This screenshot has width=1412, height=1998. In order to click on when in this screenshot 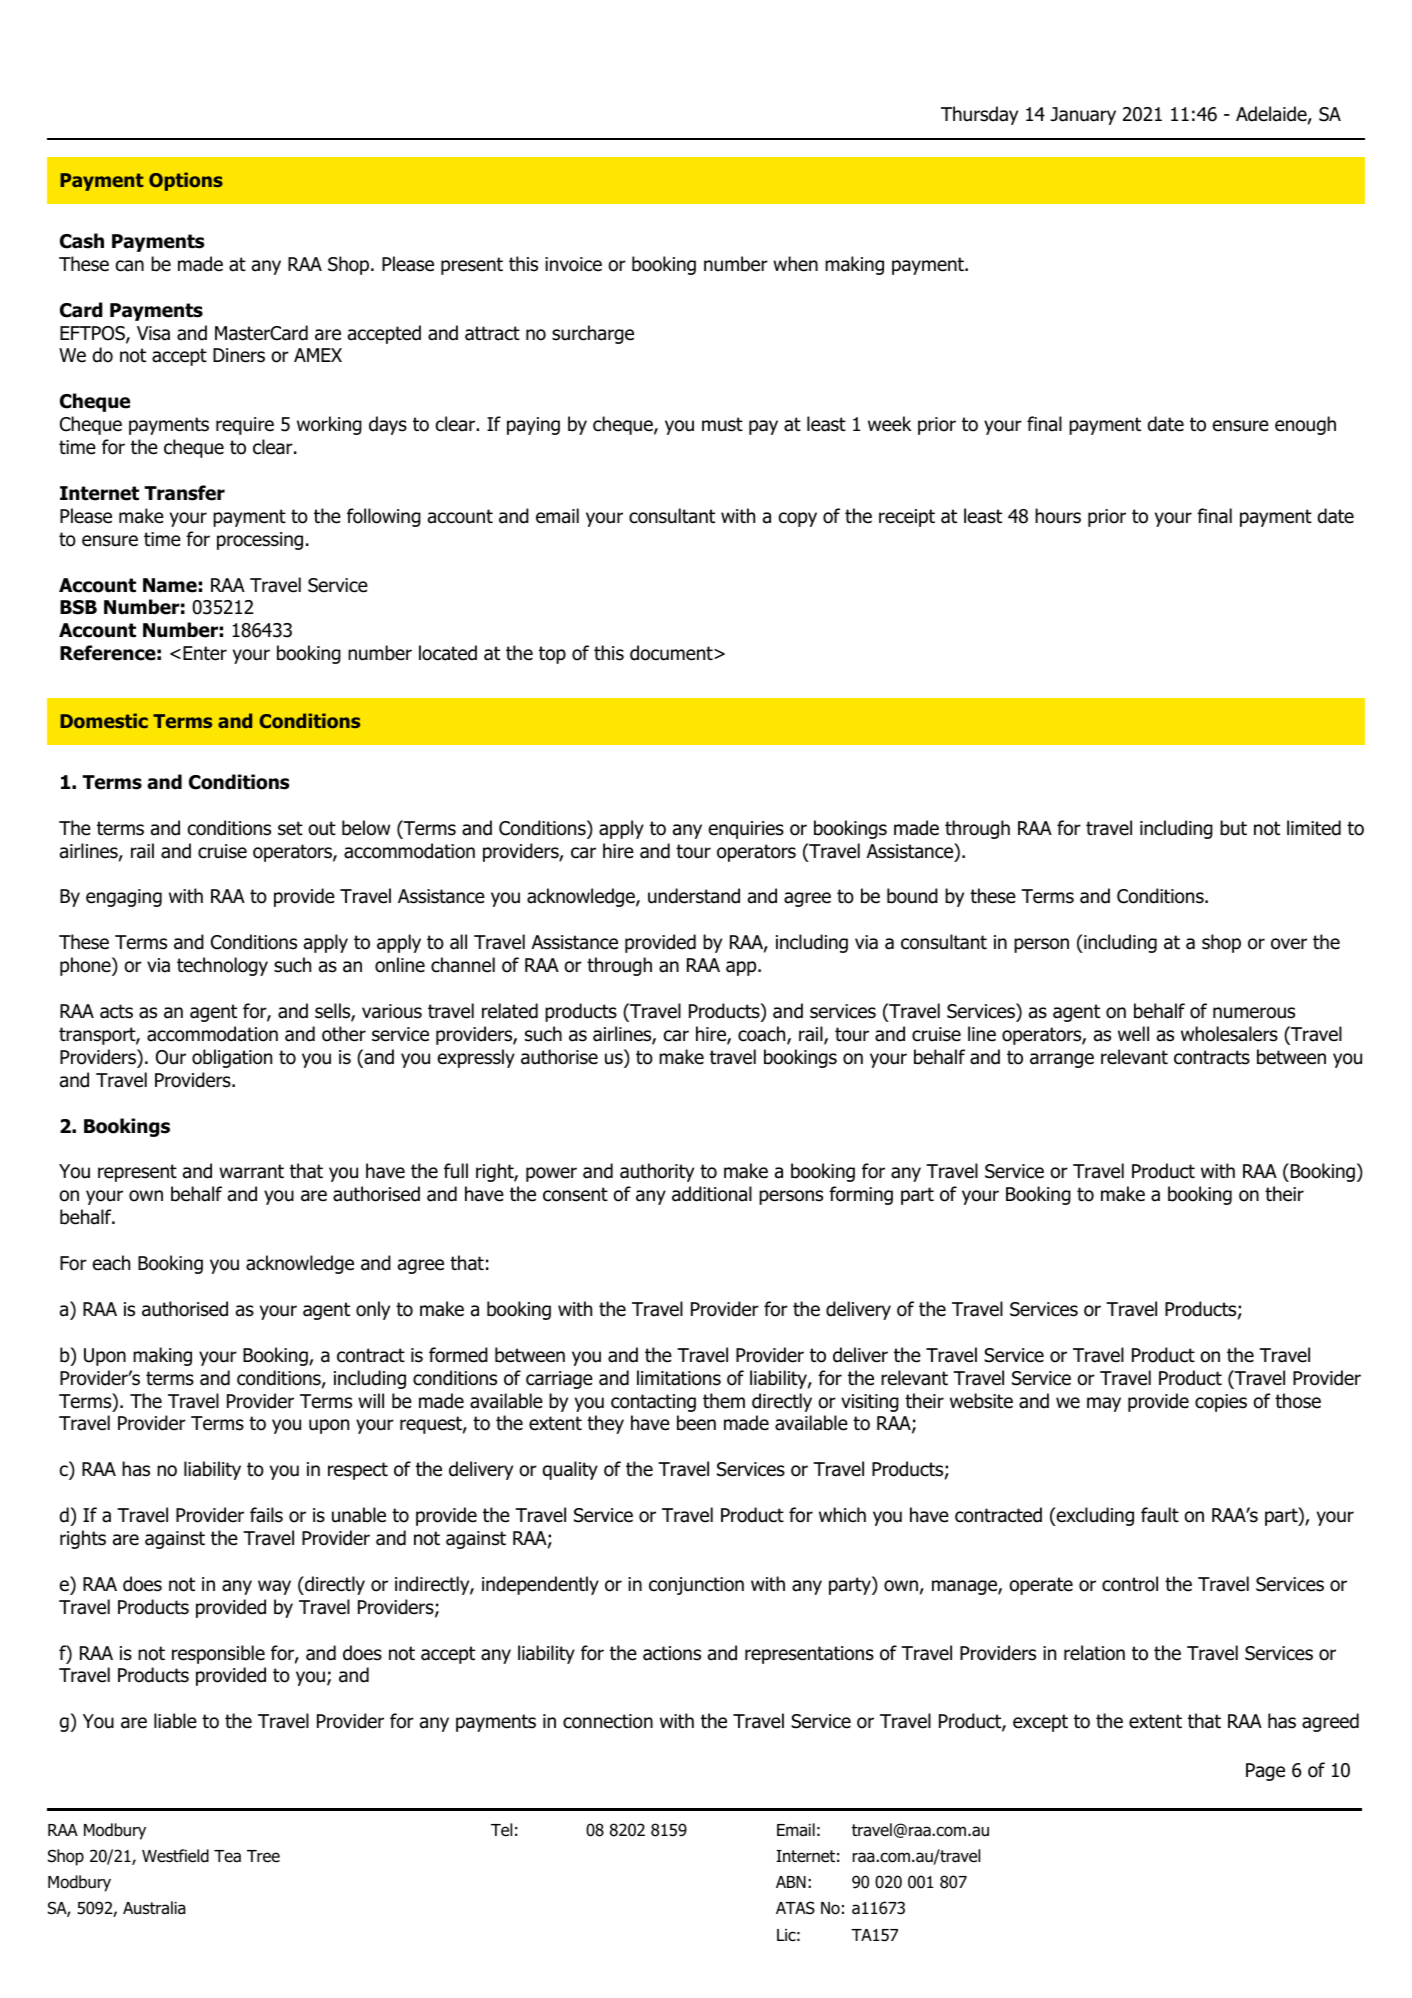, I will do `click(795, 264)`.
